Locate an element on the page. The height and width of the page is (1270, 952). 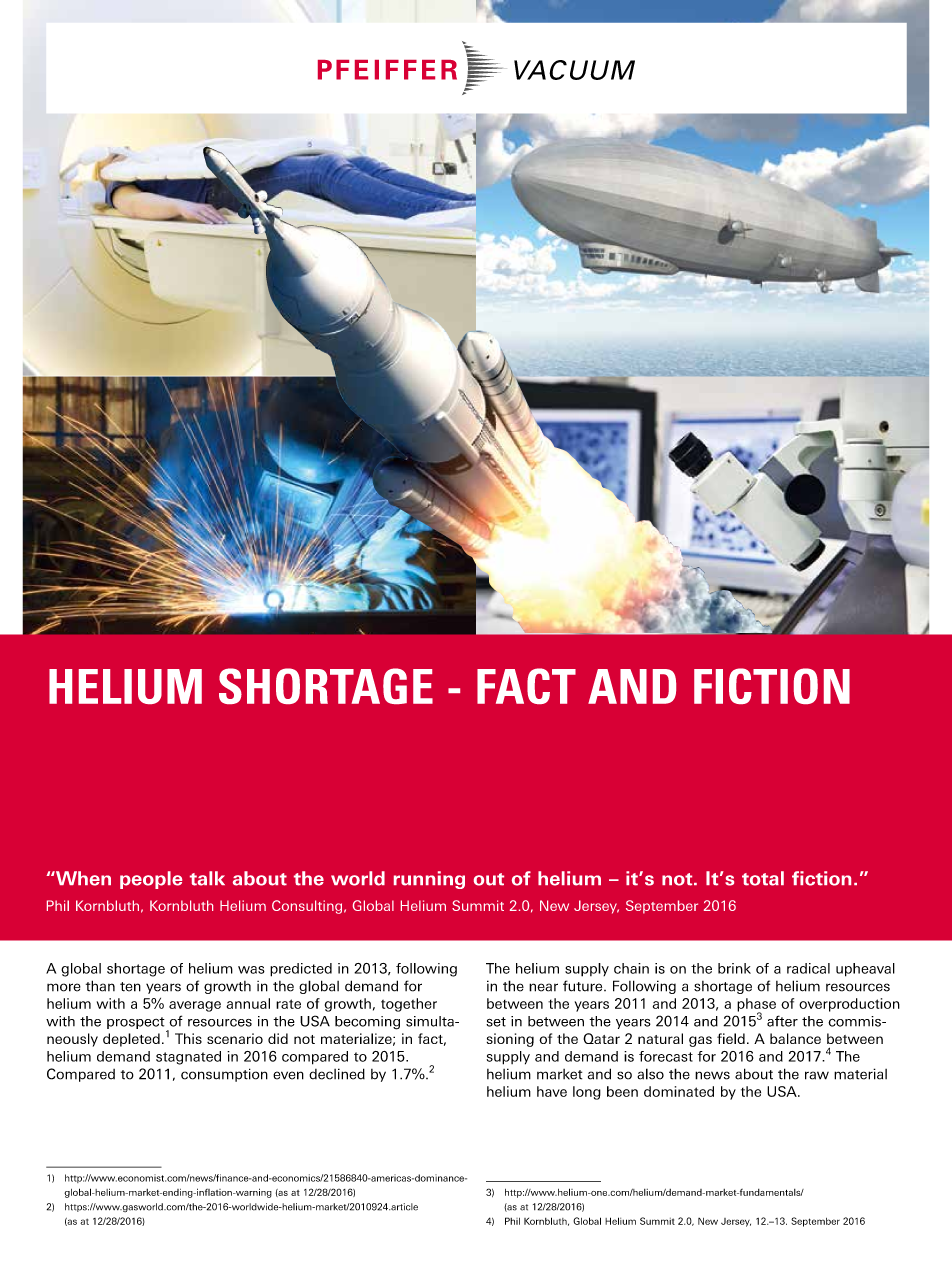
consumption is located at coordinates (224, 1075).
